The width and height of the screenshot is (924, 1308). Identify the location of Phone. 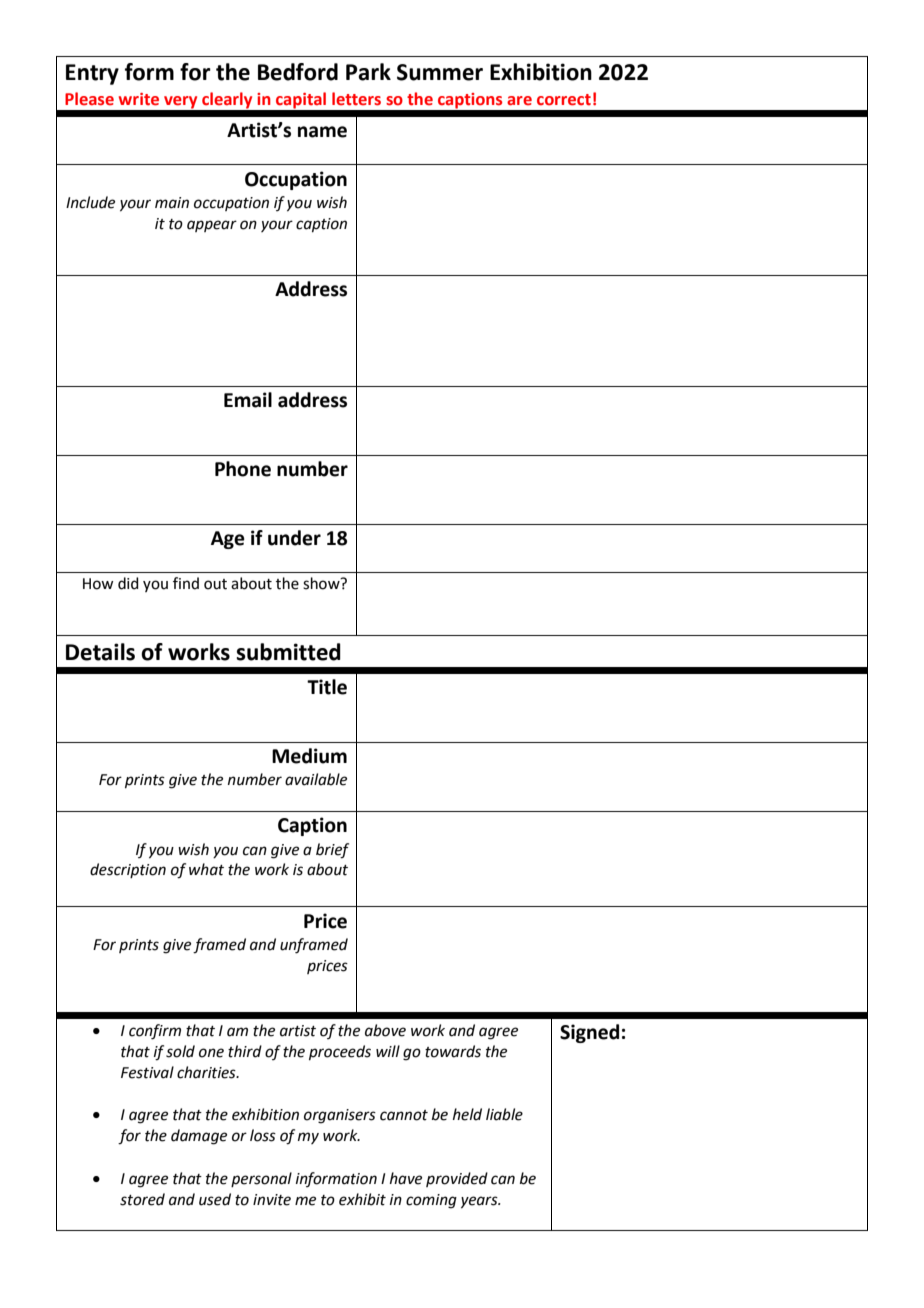
(243, 469).
